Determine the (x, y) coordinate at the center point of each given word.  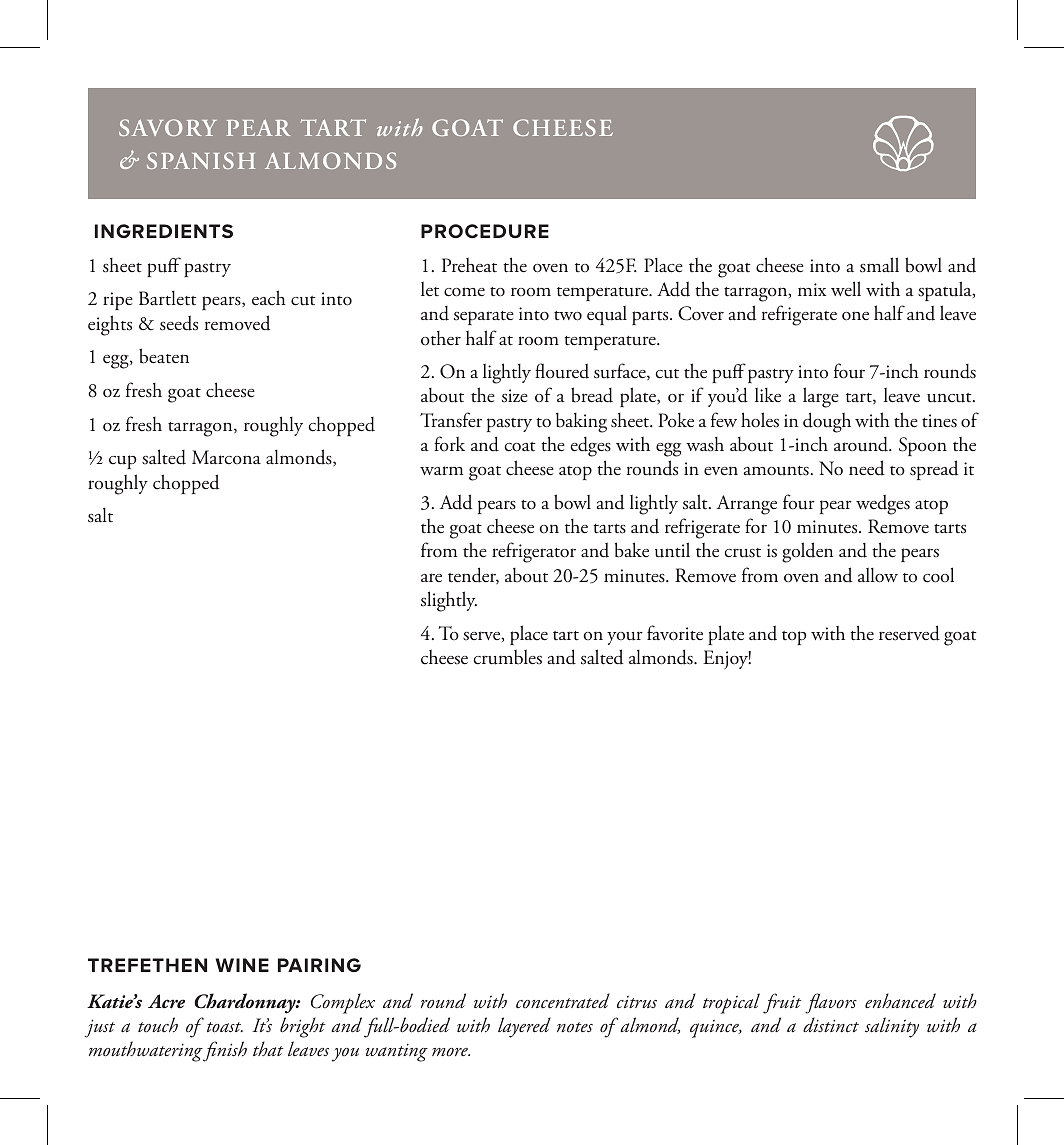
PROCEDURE (485, 231)
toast (225, 1027)
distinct (831, 1025)
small (879, 265)
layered (524, 1027)
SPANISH (201, 160)
